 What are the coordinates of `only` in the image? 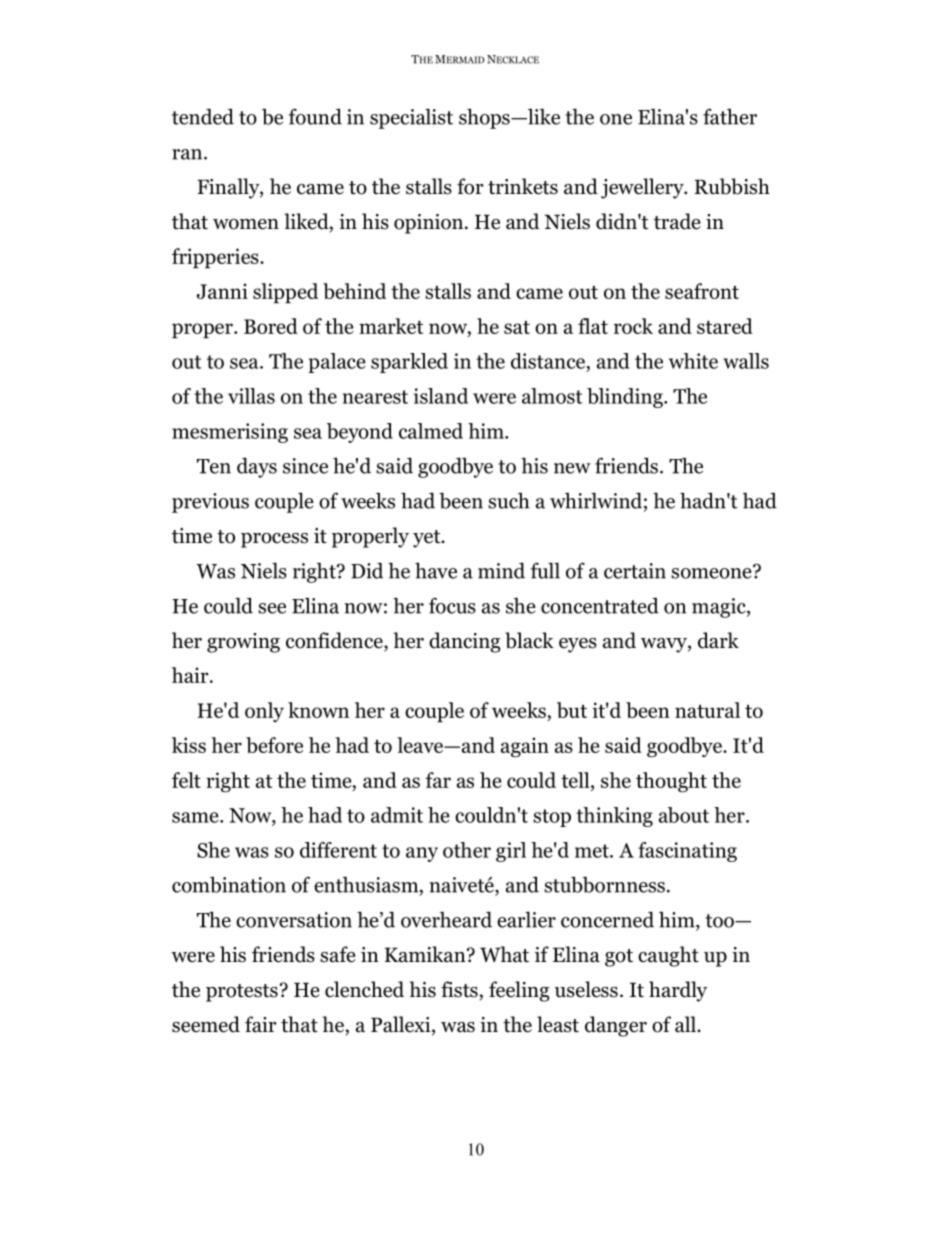 It's located at (264, 712).
